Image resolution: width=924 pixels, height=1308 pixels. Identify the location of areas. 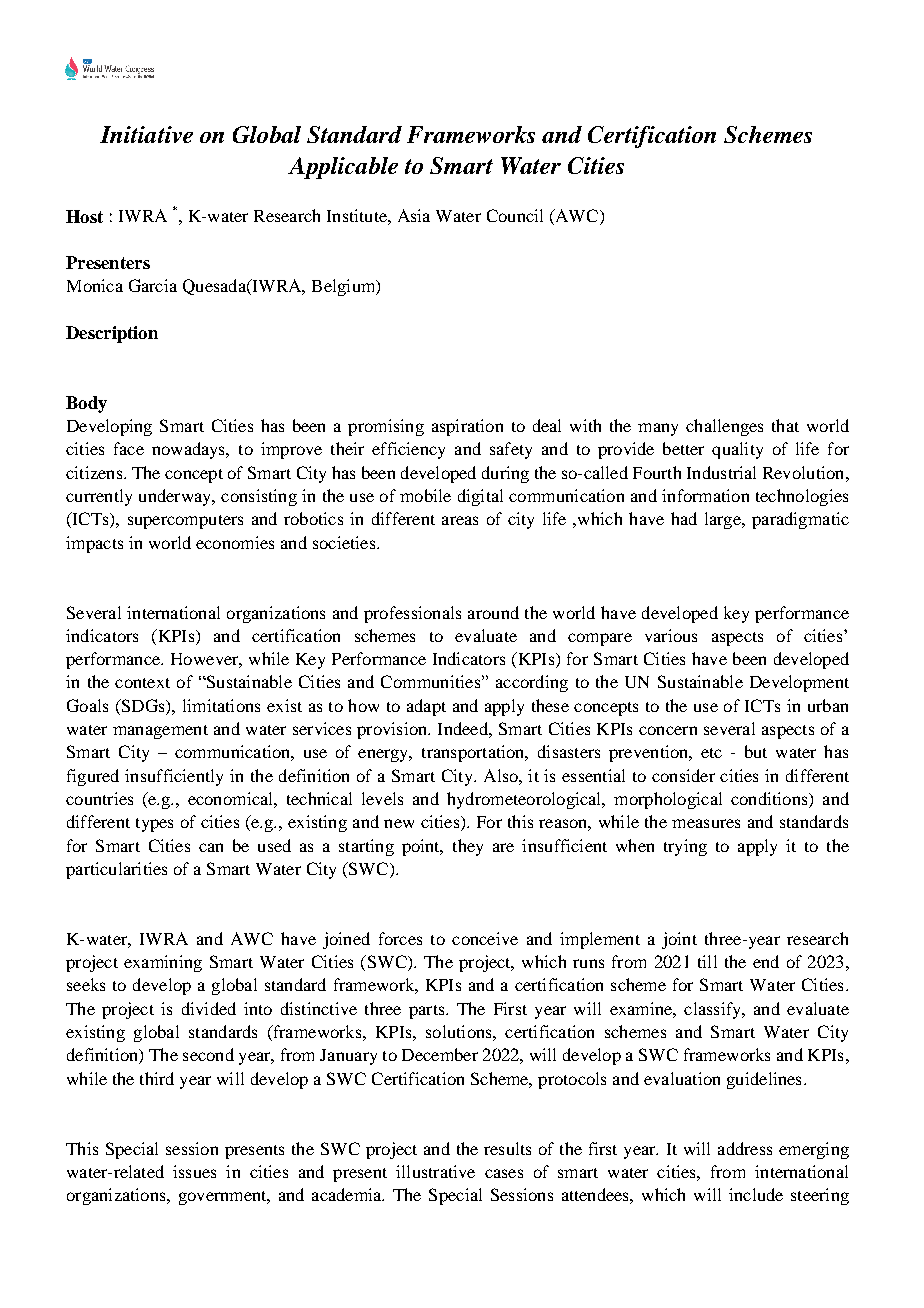
(460, 520).
